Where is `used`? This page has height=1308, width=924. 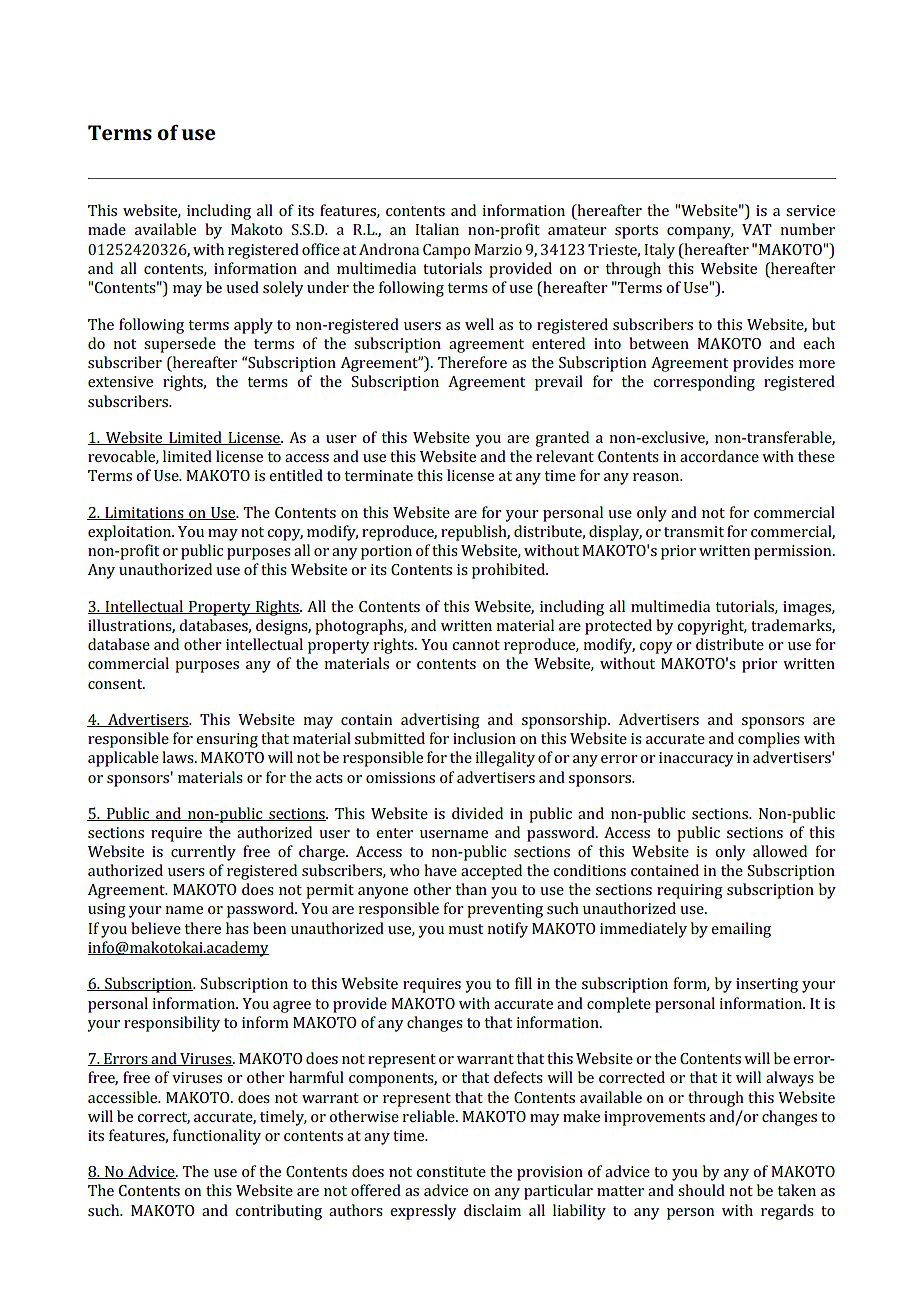
used is located at coordinates (242, 287).
